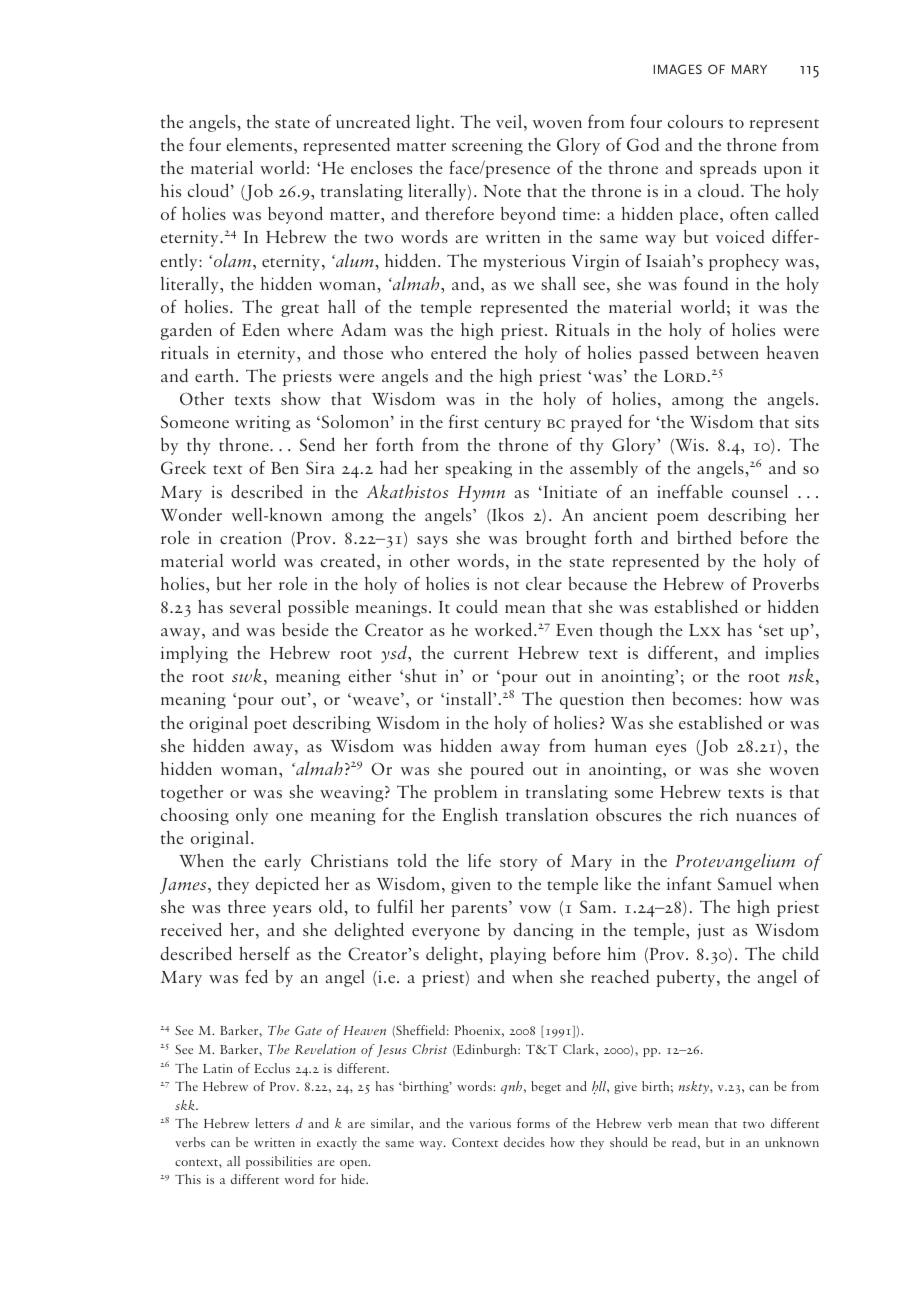 The image size is (924, 1304). What do you see at coordinates (490, 1123) in the screenshot?
I see `various` at bounding box center [490, 1123].
